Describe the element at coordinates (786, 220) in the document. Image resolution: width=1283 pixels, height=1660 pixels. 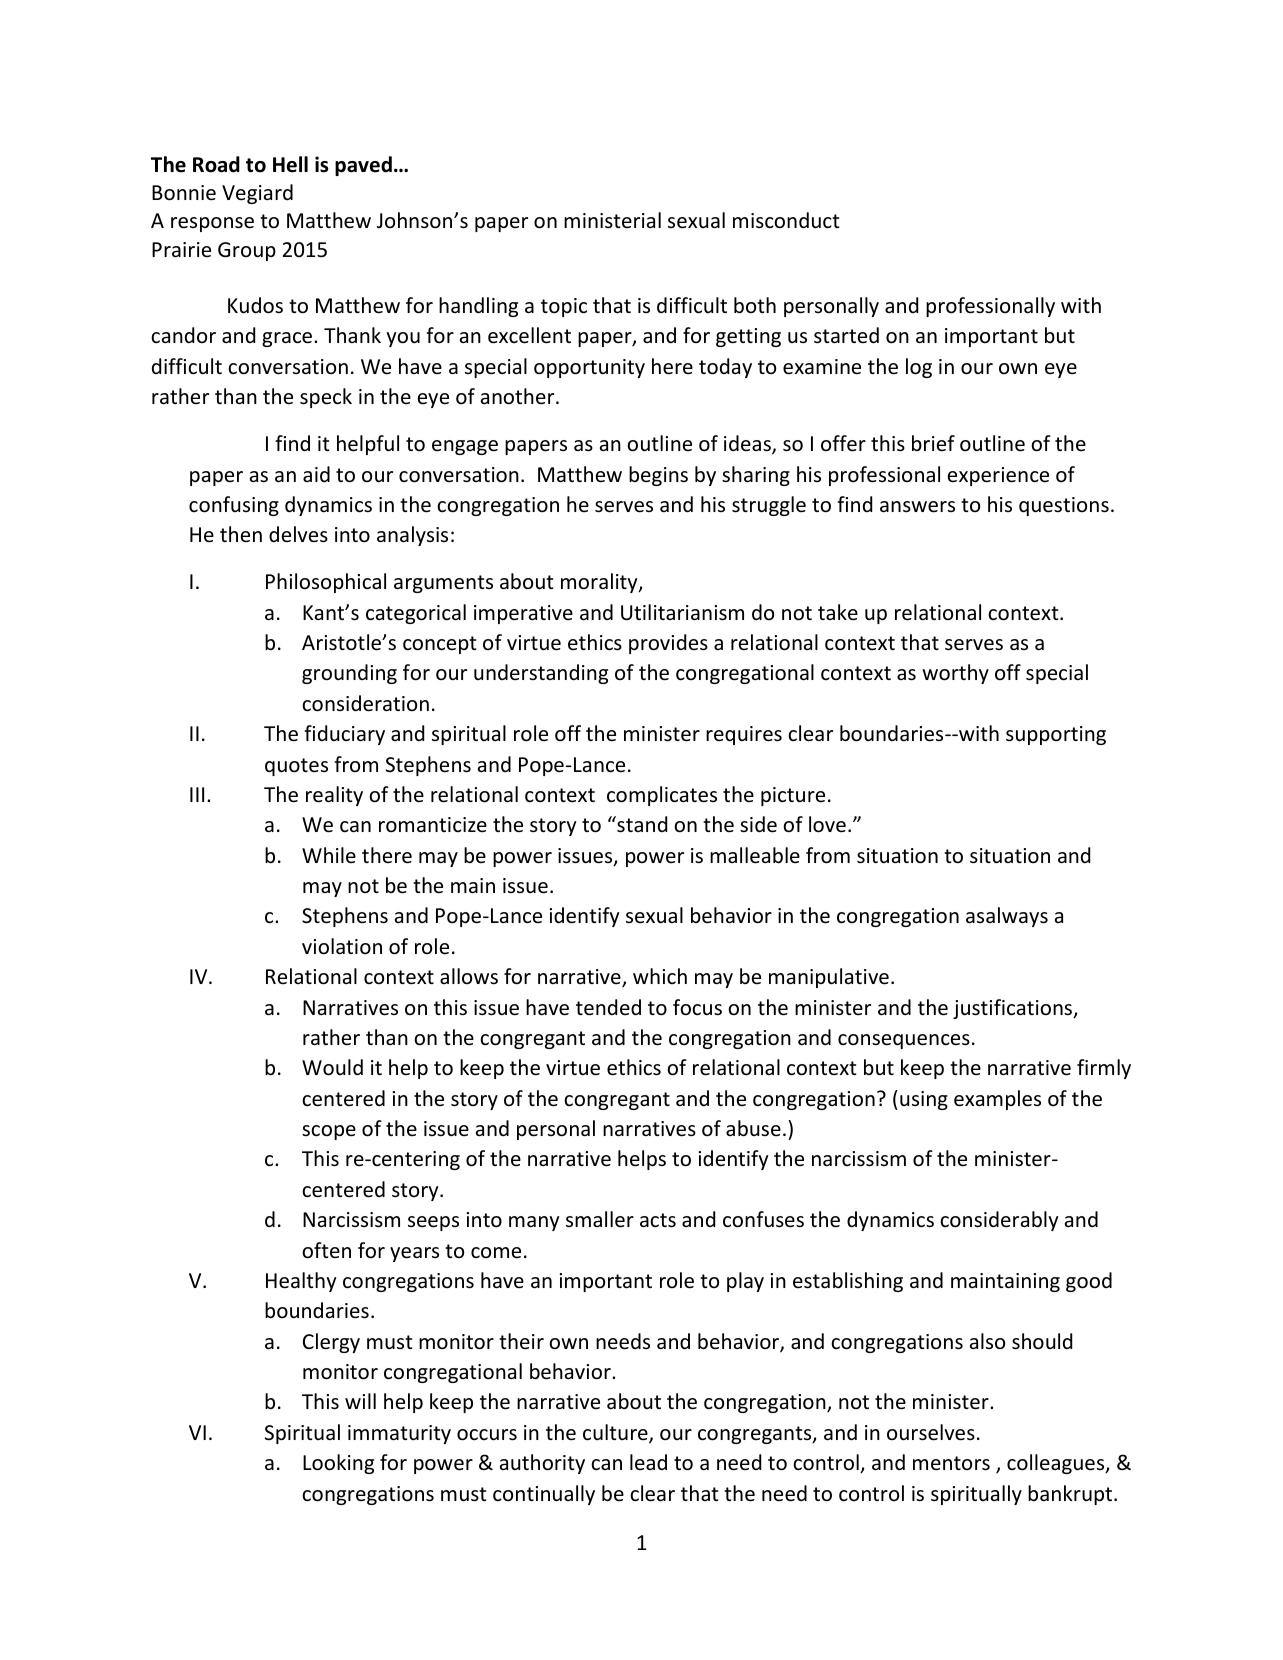
I see `misconduct` at that location.
